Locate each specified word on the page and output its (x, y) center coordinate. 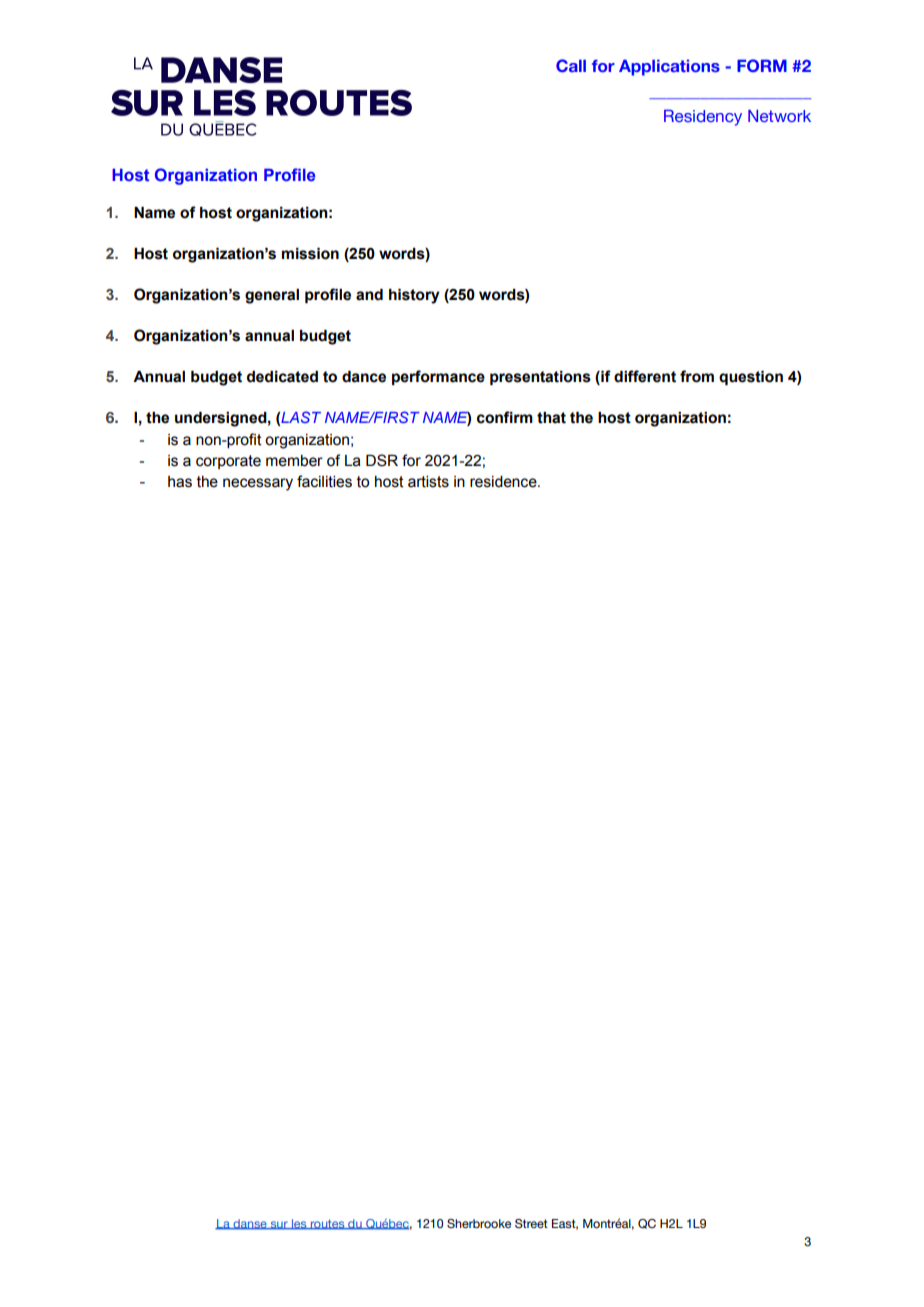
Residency (703, 117)
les (299, 1224)
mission (310, 254)
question (751, 378)
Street (531, 1223)
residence (504, 482)
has (180, 482)
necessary (258, 484)
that (551, 418)
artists (428, 482)
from (697, 376)
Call (571, 65)
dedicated (282, 377)
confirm (505, 417)
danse (250, 1224)
